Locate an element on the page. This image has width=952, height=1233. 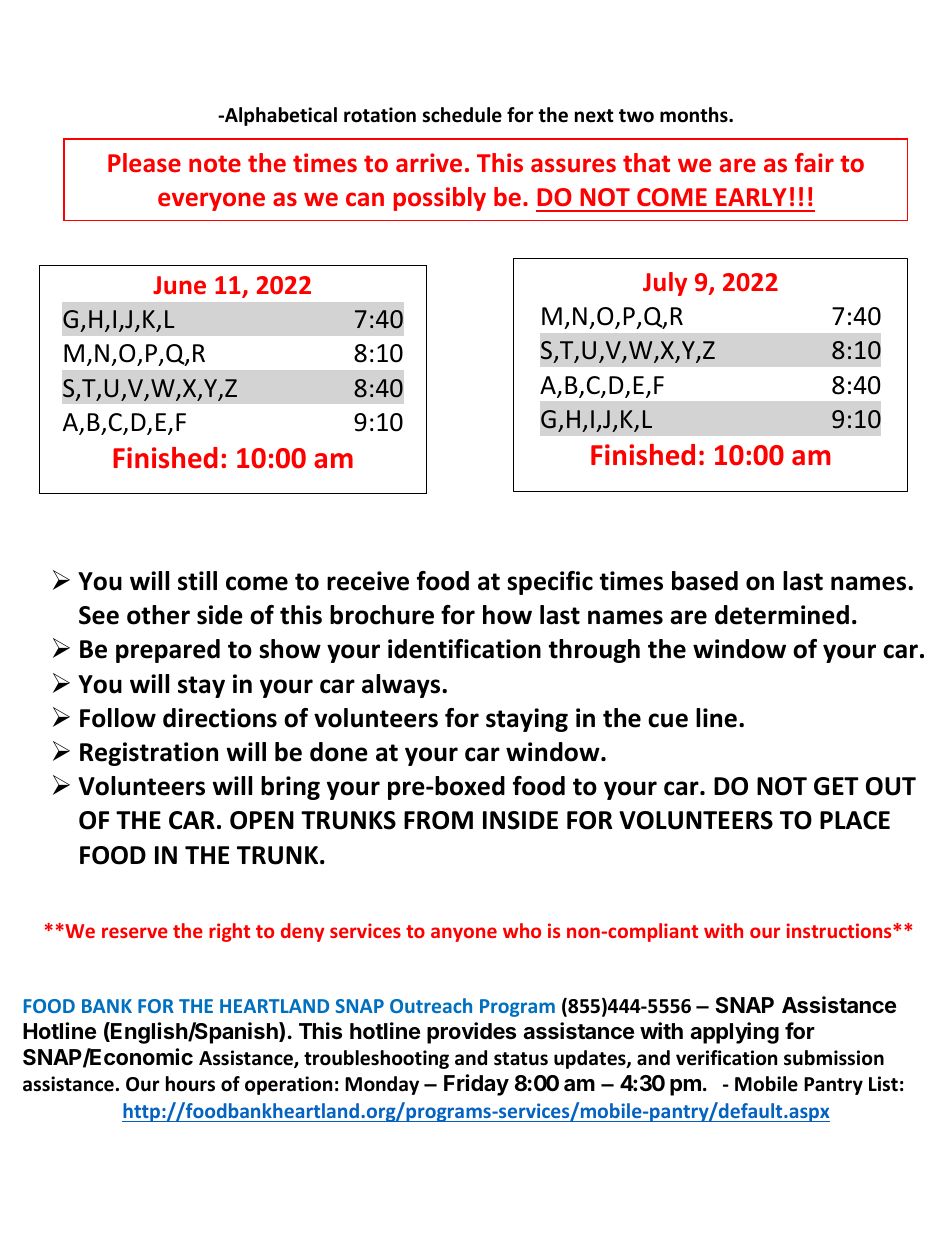
status is located at coordinates (521, 1059).
